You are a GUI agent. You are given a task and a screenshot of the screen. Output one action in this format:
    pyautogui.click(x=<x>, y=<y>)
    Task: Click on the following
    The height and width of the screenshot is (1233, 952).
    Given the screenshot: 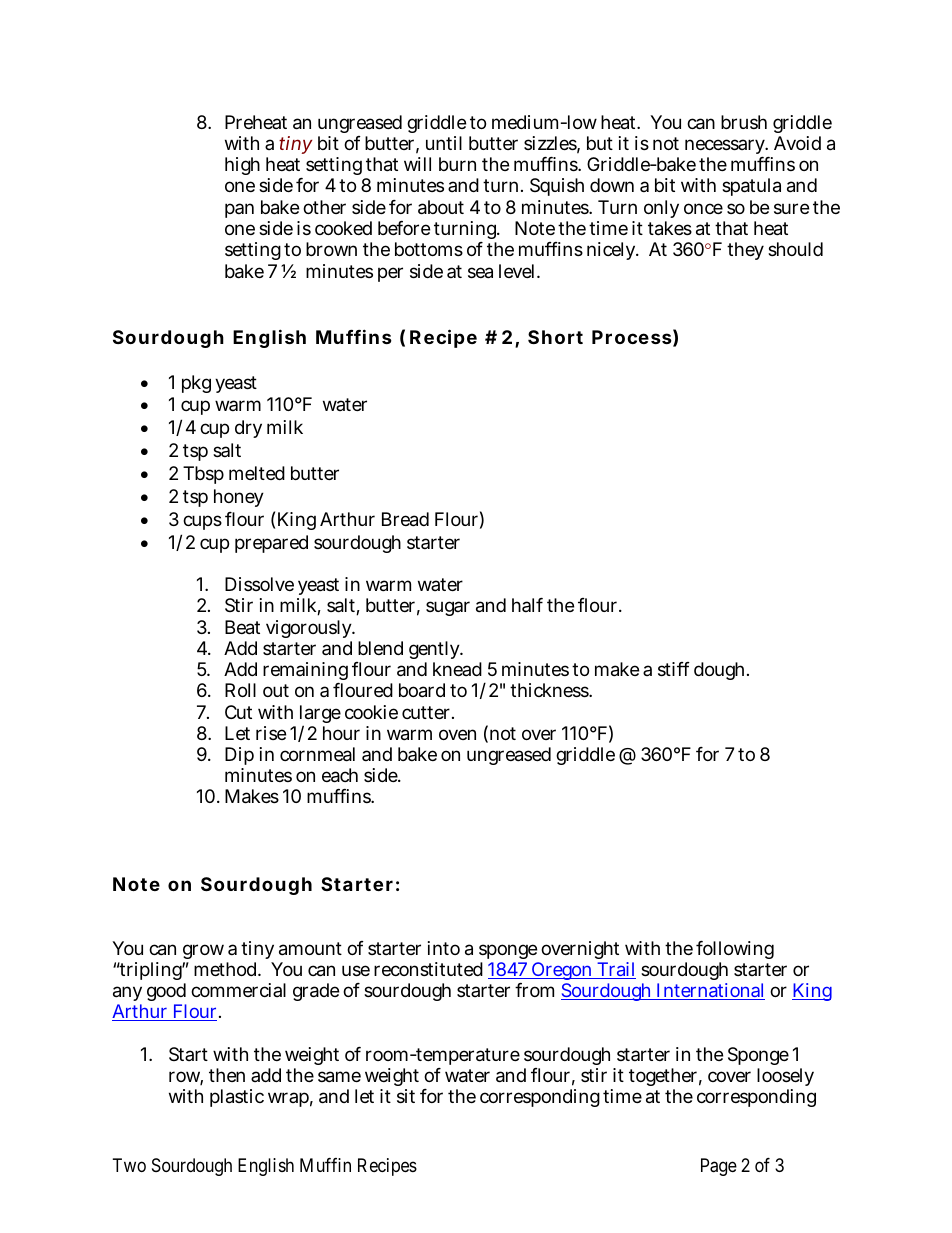 What is the action you would take?
    pyautogui.click(x=735, y=950)
